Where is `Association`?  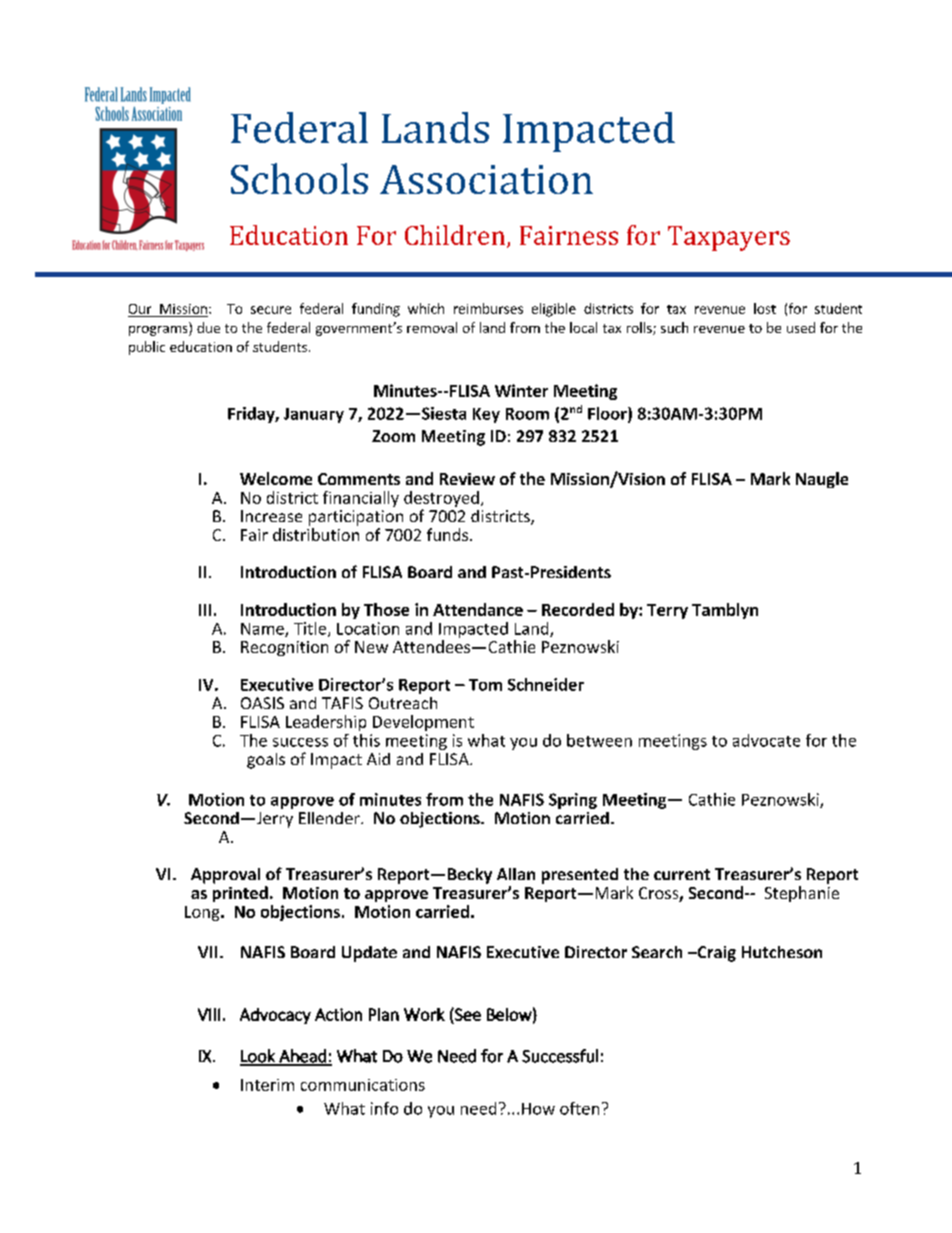 Association is located at coordinates (486, 179).
